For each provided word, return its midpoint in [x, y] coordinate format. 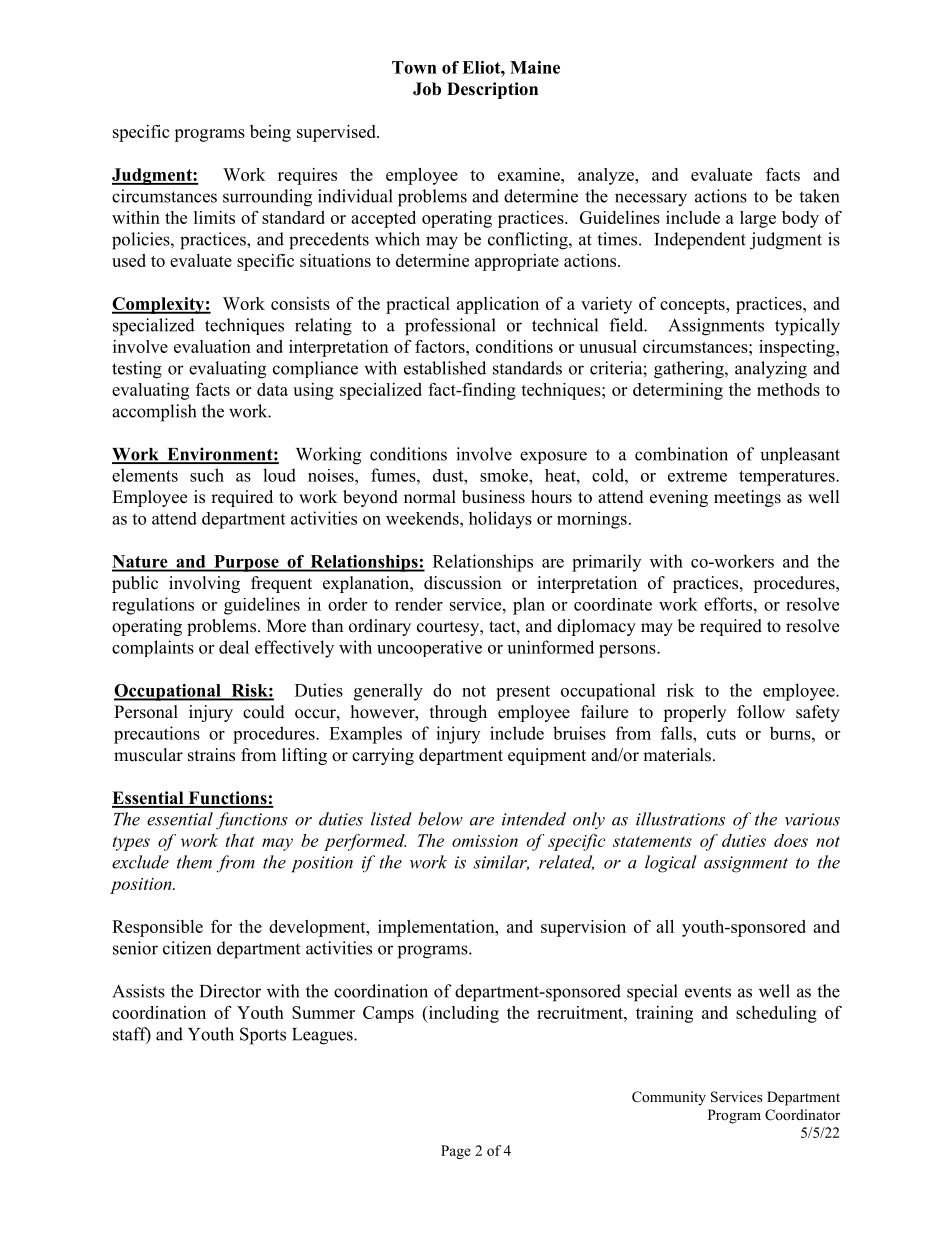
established [445, 368]
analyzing [771, 370]
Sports [263, 1036]
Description [492, 90]
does [791, 840]
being [270, 133]
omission [485, 841]
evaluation [212, 346]
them [194, 862]
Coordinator [802, 1115]
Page [456, 1152]
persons [628, 651]
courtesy [449, 628]
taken [819, 196]
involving [204, 584]
